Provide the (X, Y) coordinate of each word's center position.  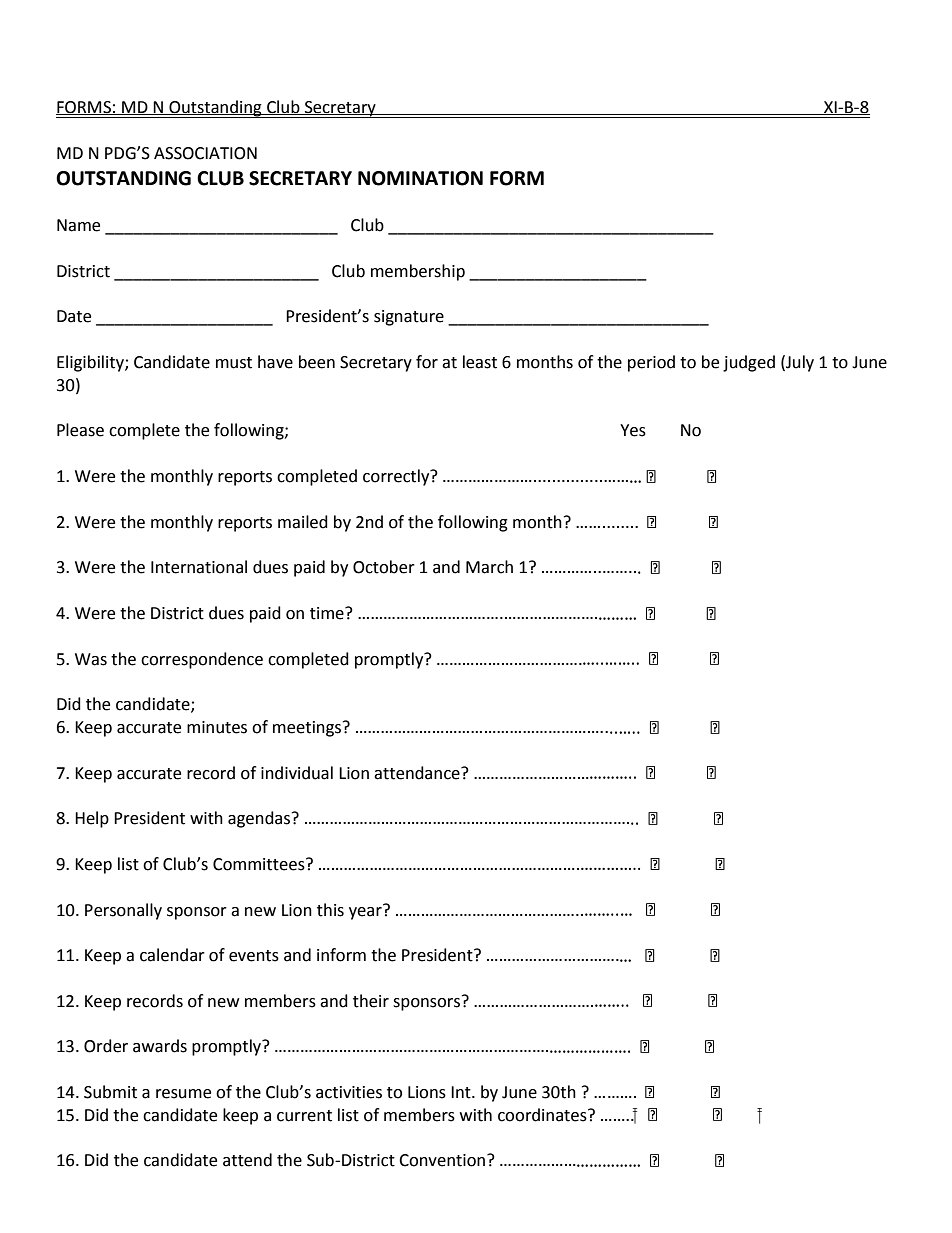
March (489, 567)
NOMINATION (420, 178)
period (651, 363)
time (328, 613)
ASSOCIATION (205, 153)
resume (183, 1094)
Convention (442, 1160)
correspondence (202, 660)
